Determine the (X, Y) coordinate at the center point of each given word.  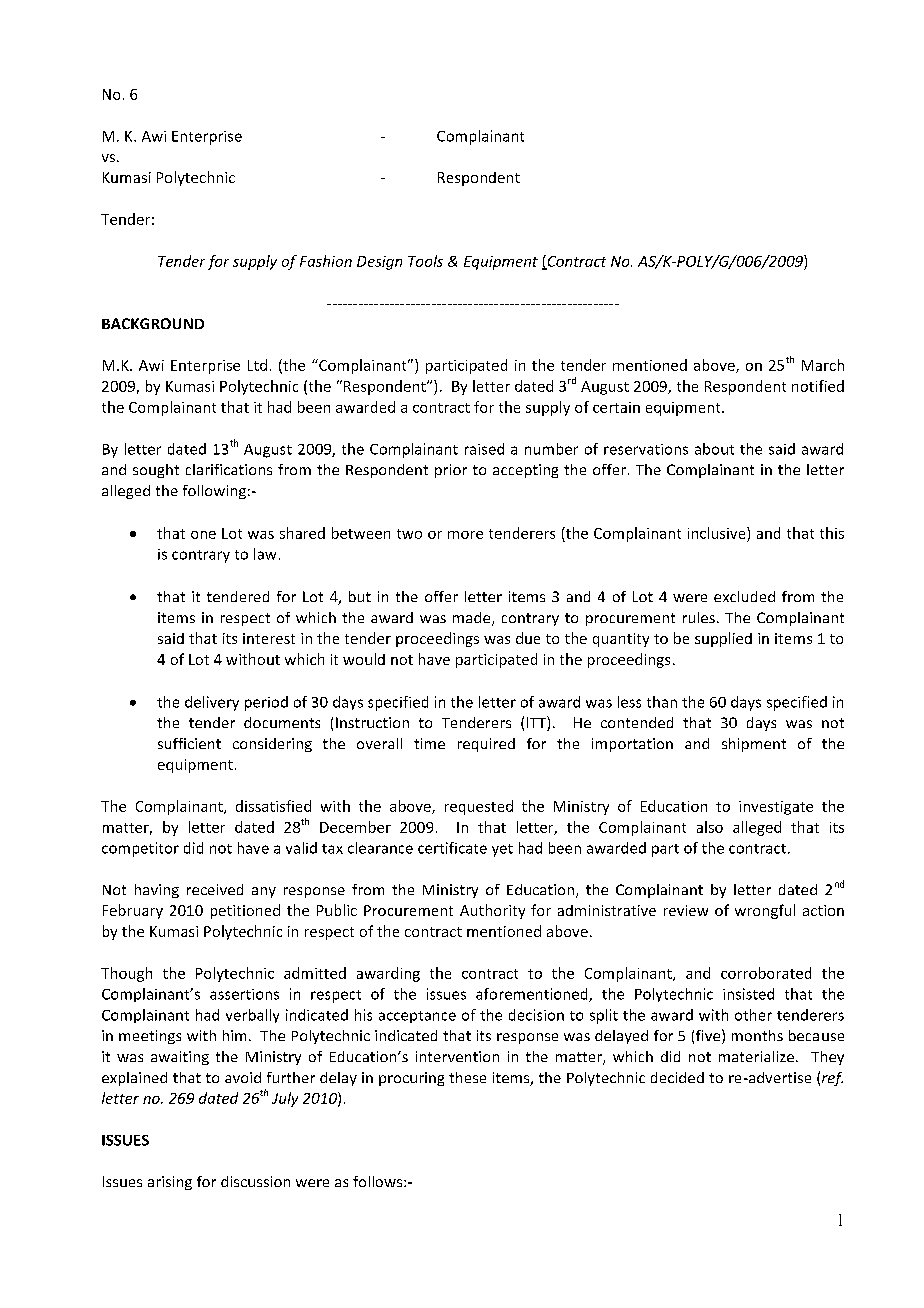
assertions (244, 994)
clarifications (229, 469)
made (473, 619)
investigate (776, 808)
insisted (748, 994)
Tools (425, 261)
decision (536, 1015)
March (823, 365)
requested (479, 807)
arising (170, 1183)
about (714, 449)
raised (484, 449)
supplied (723, 639)
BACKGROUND (153, 323)
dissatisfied (273, 806)
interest (269, 638)
